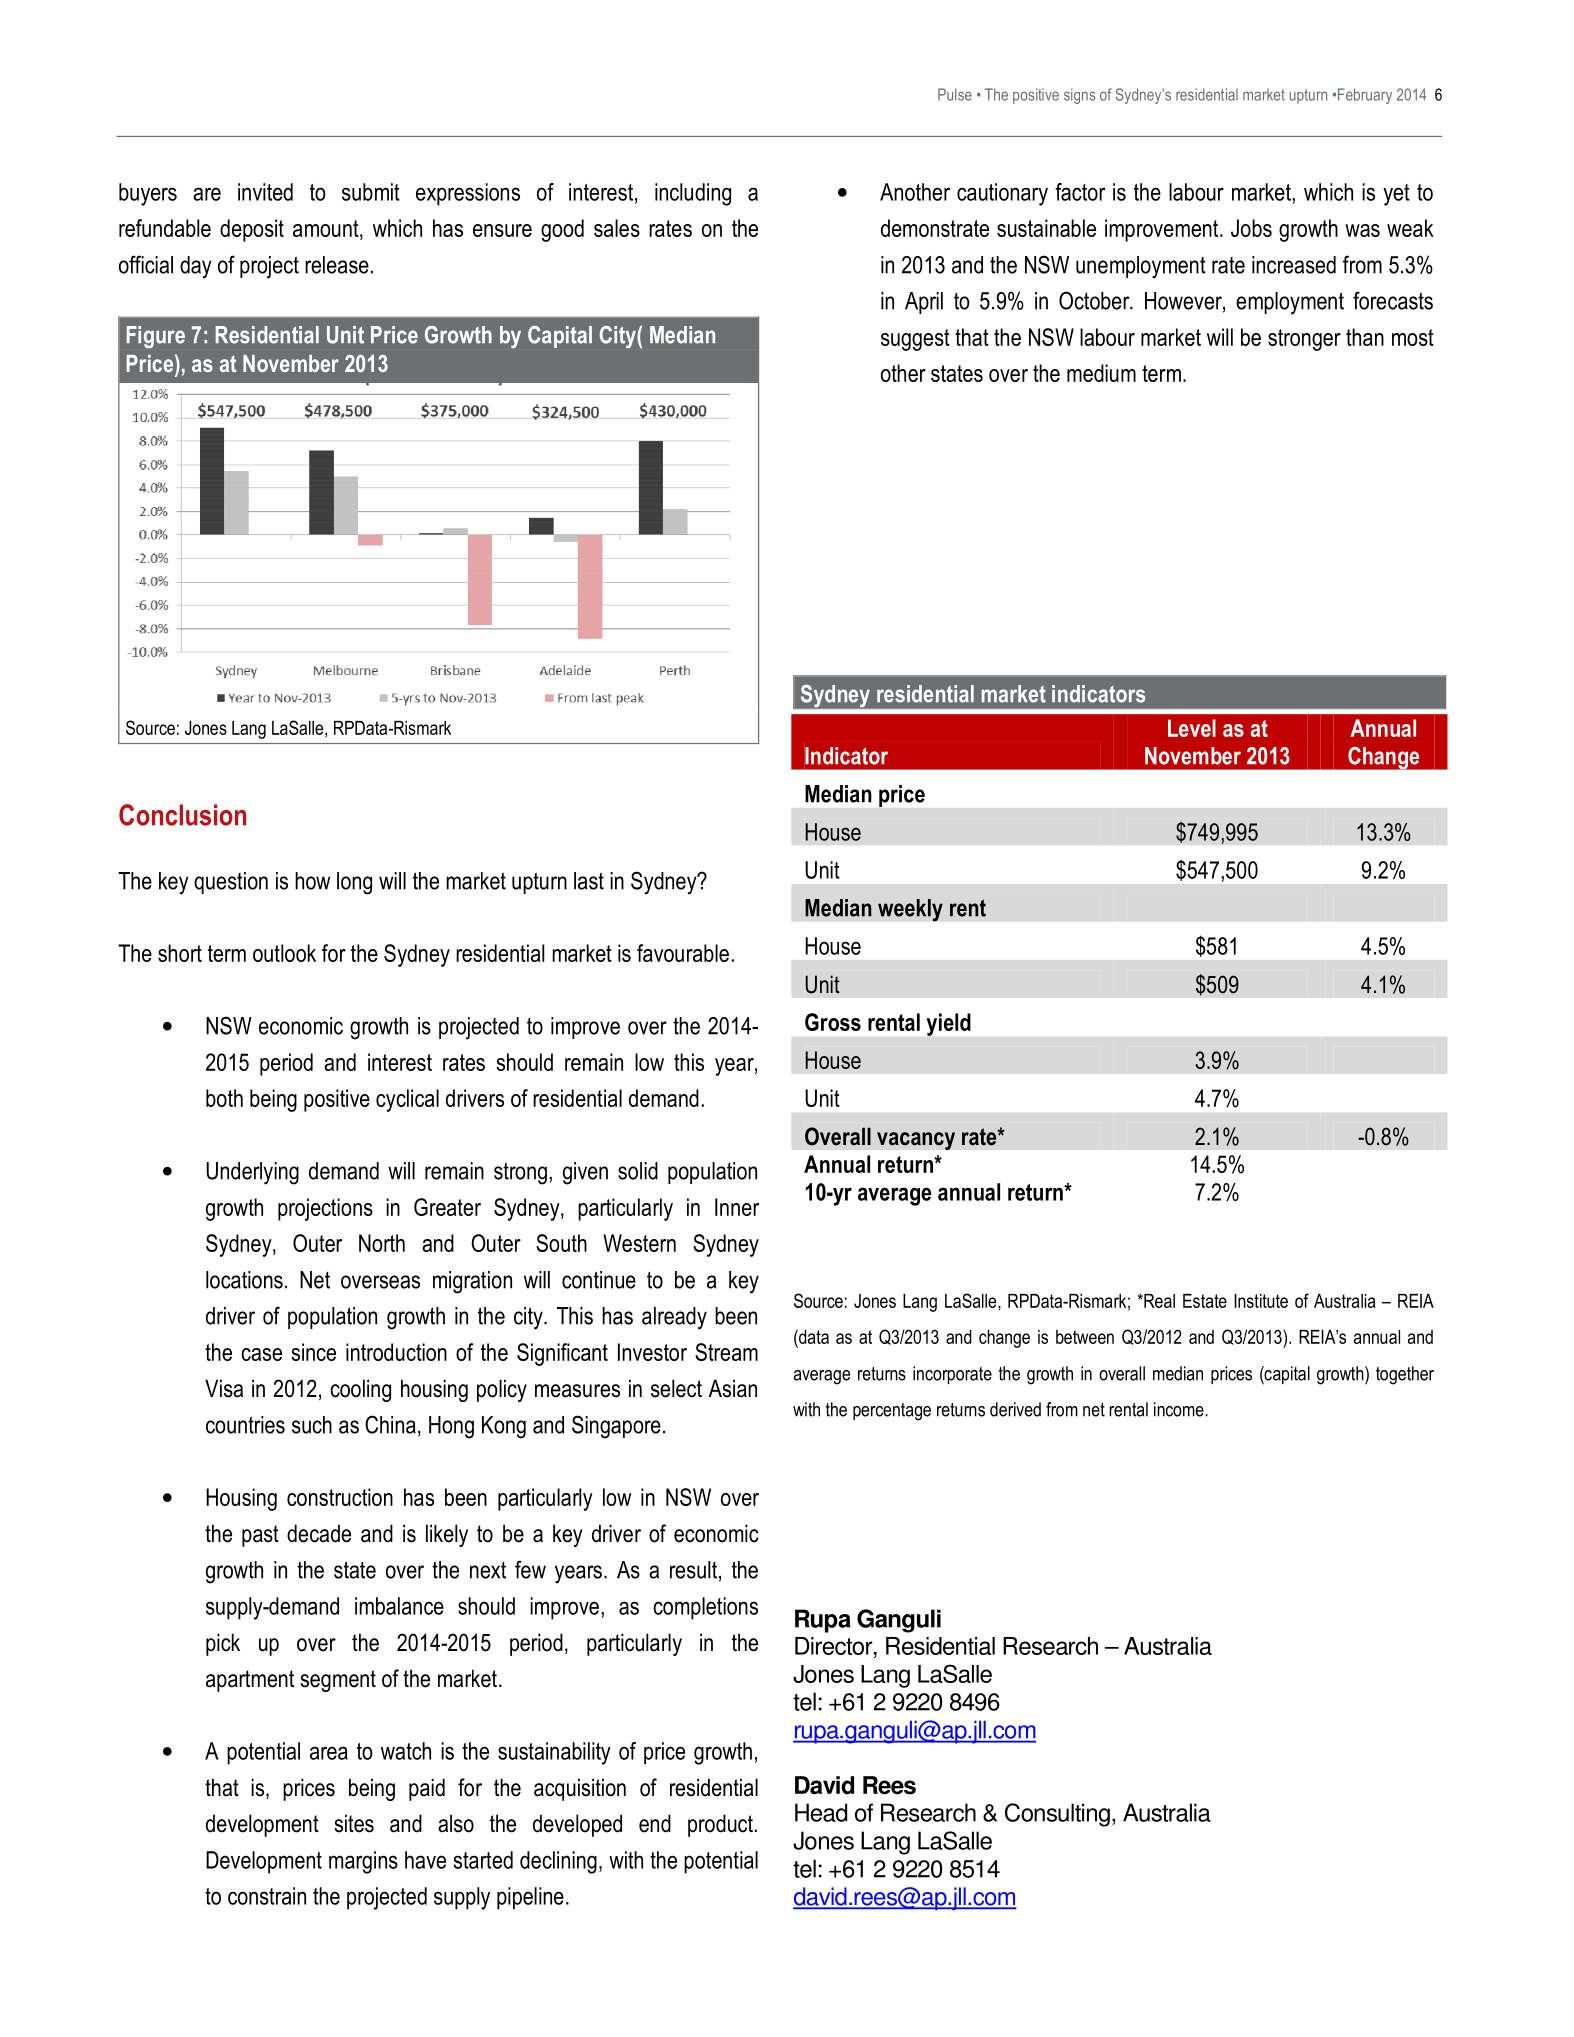 Image resolution: width=1574 pixels, height=2037 pixels. I want to click on Consulting, so click(1057, 1815).
